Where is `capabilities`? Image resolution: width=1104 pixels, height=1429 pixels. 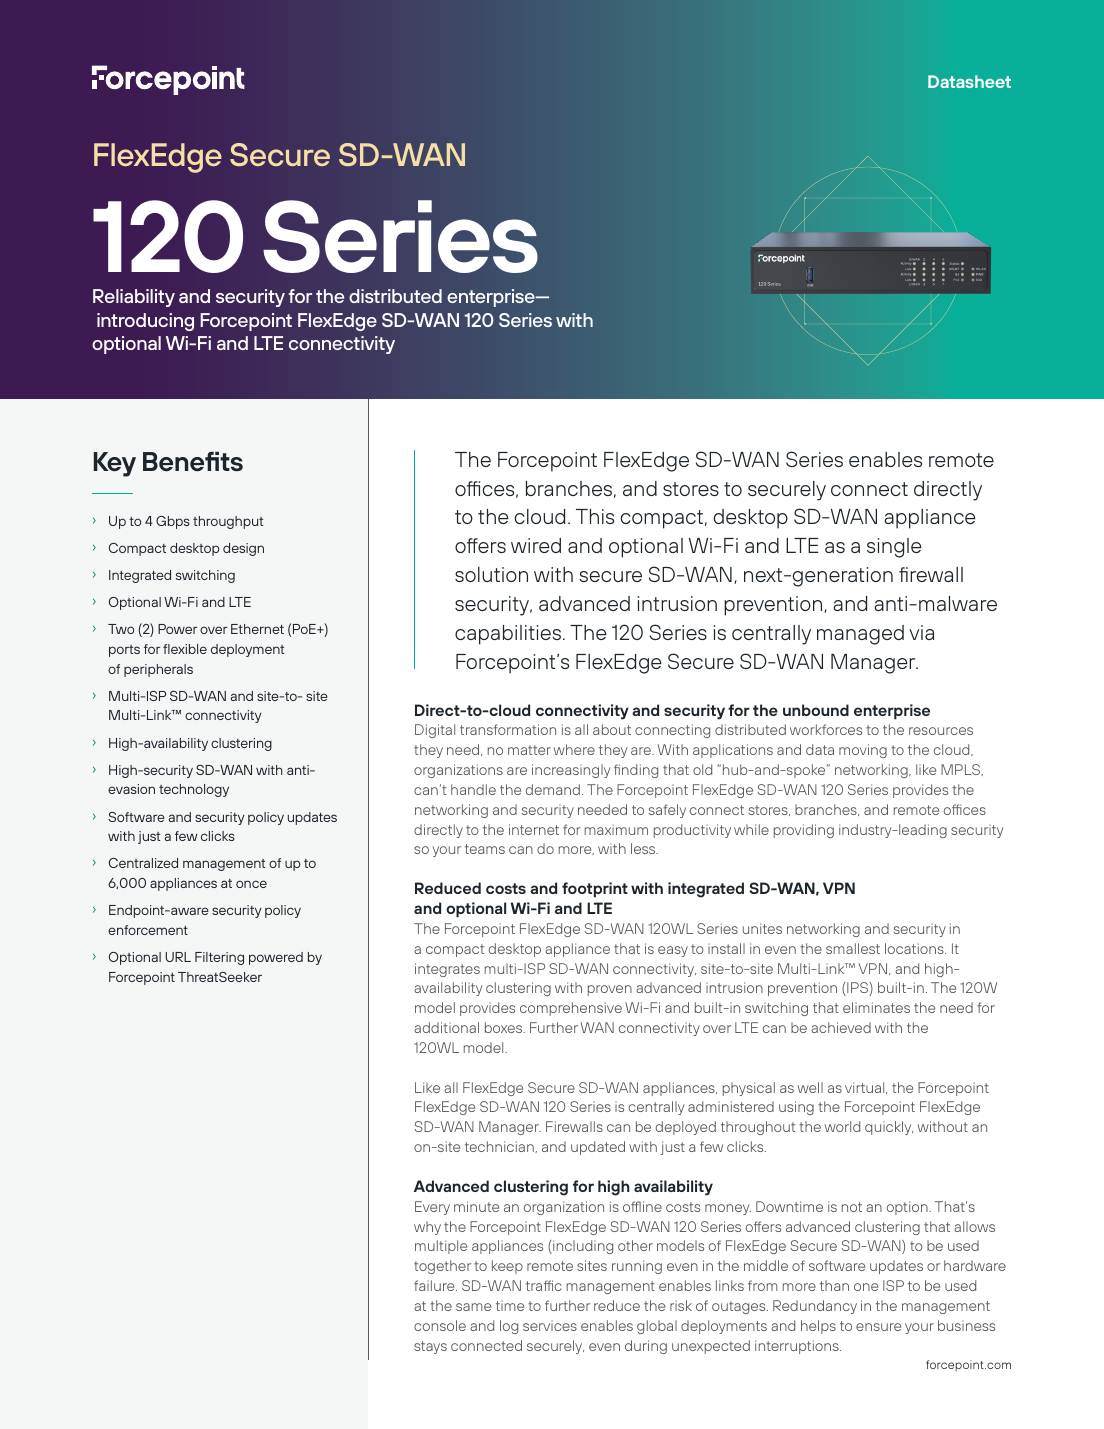
capabilities is located at coordinates (508, 635).
